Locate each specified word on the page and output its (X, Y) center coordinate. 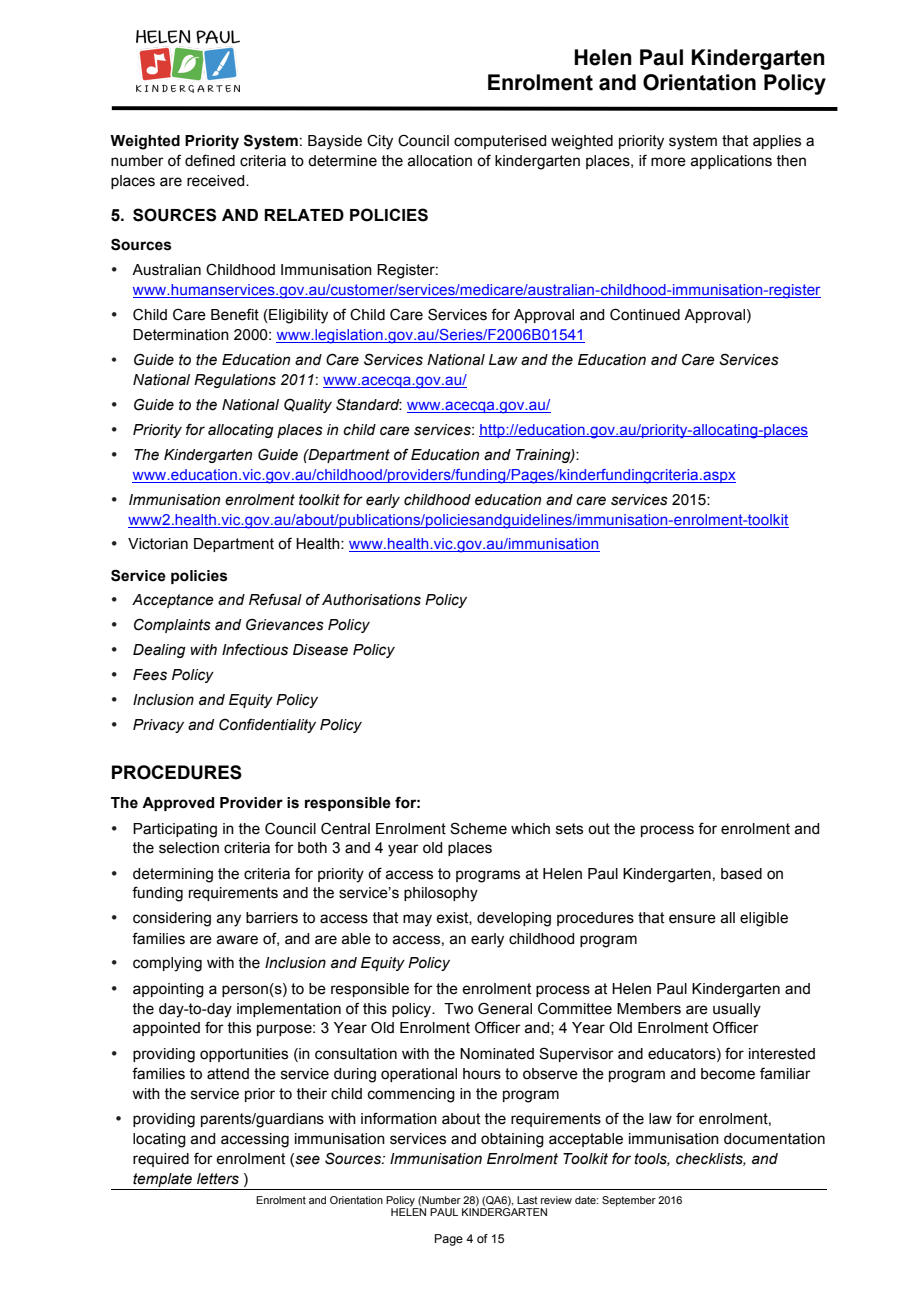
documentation (774, 1139)
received (217, 181)
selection (189, 848)
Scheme (478, 828)
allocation (439, 161)
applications (731, 162)
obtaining (512, 1140)
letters (218, 1179)
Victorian (158, 544)
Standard (369, 404)
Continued (645, 314)
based (741, 874)
